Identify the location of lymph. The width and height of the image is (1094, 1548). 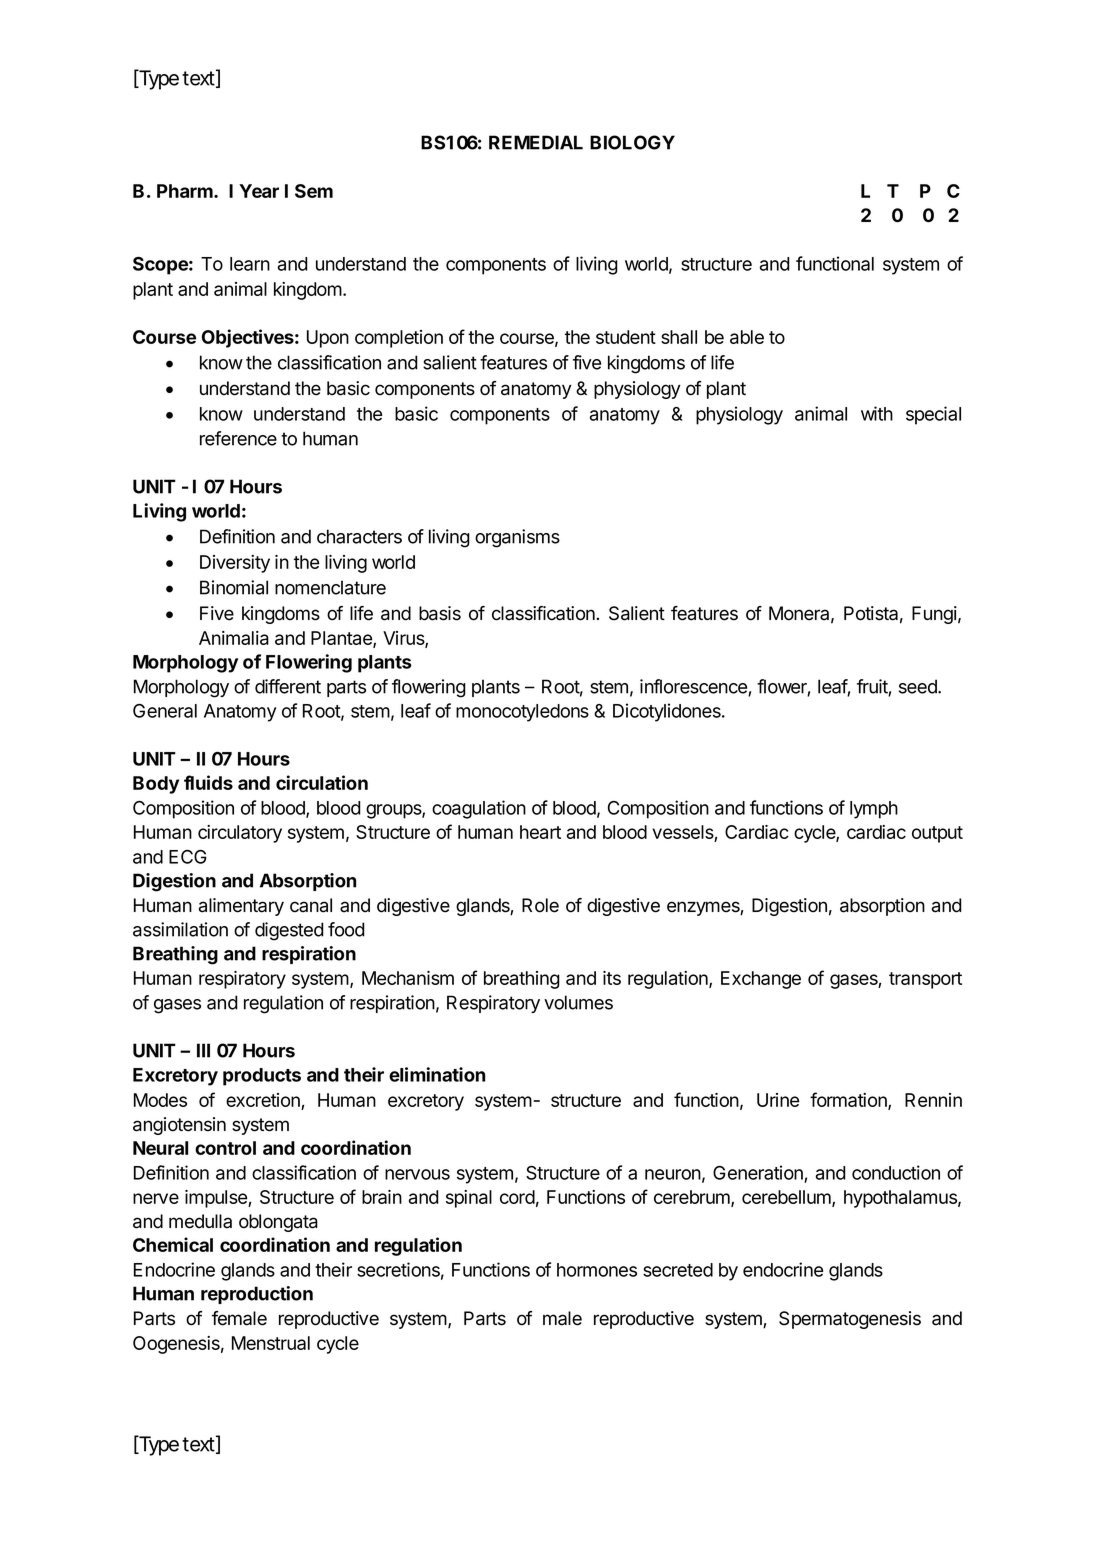
(874, 810).
